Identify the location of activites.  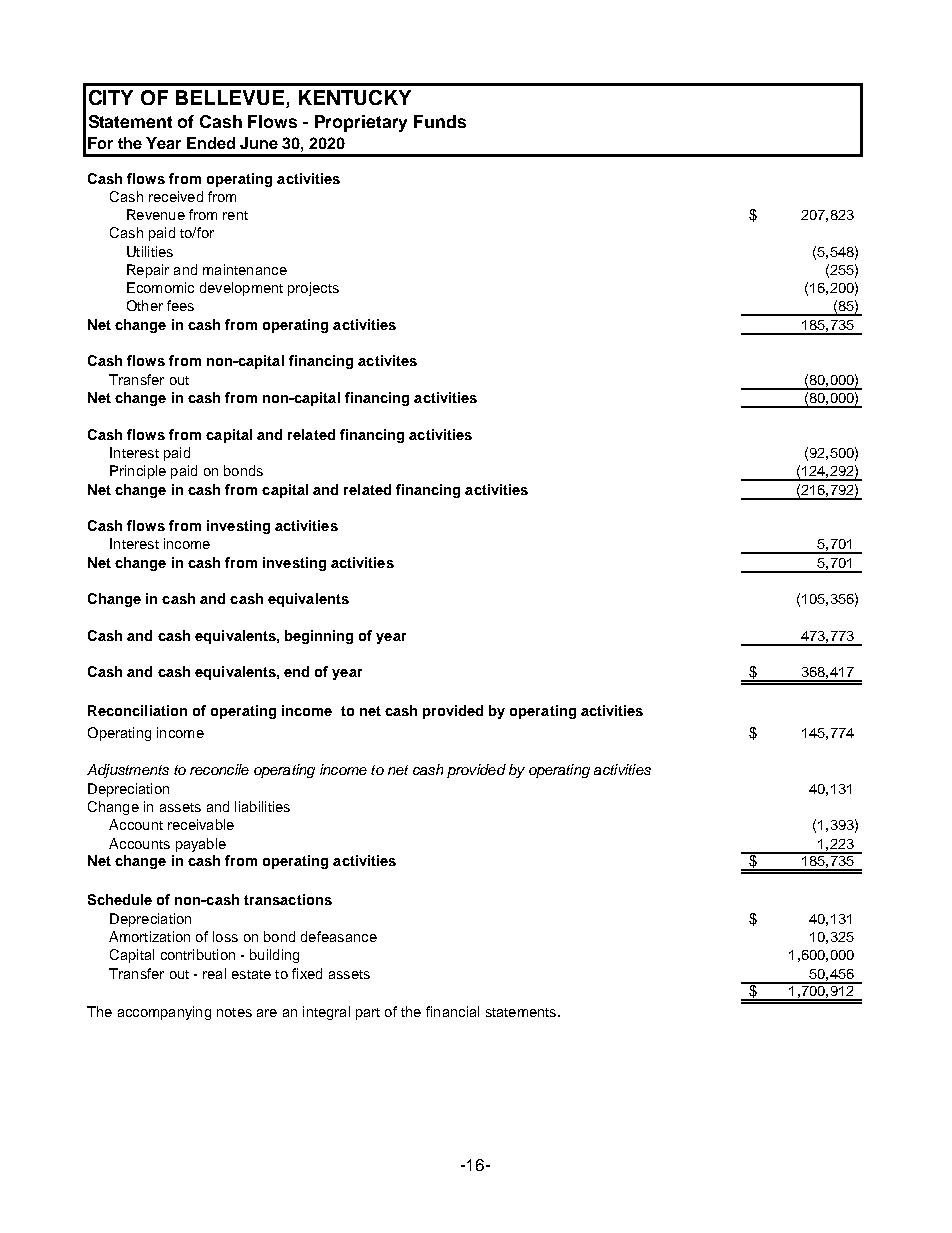
(387, 360).
